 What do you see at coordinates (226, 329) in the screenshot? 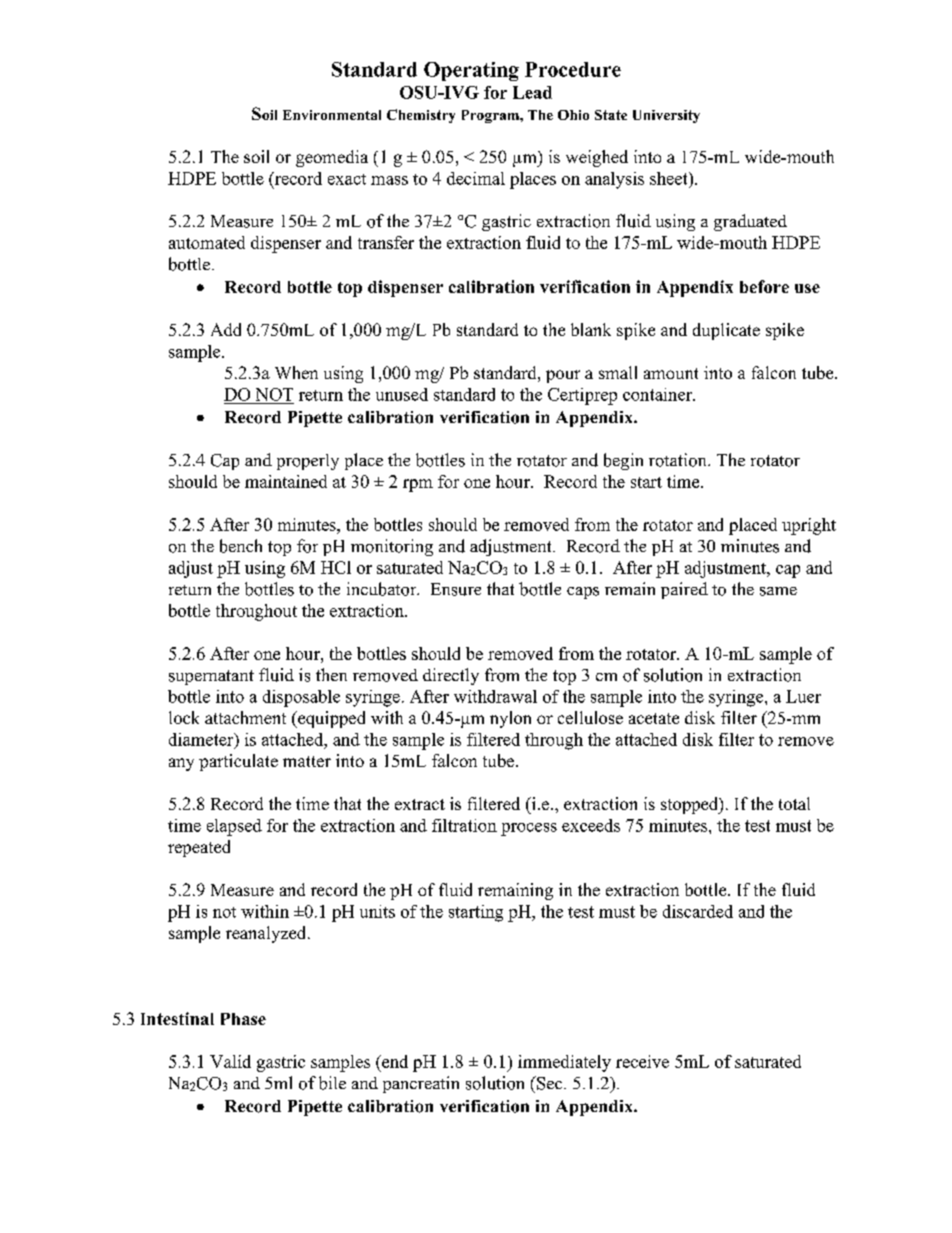
I see `Add` at bounding box center [226, 329].
